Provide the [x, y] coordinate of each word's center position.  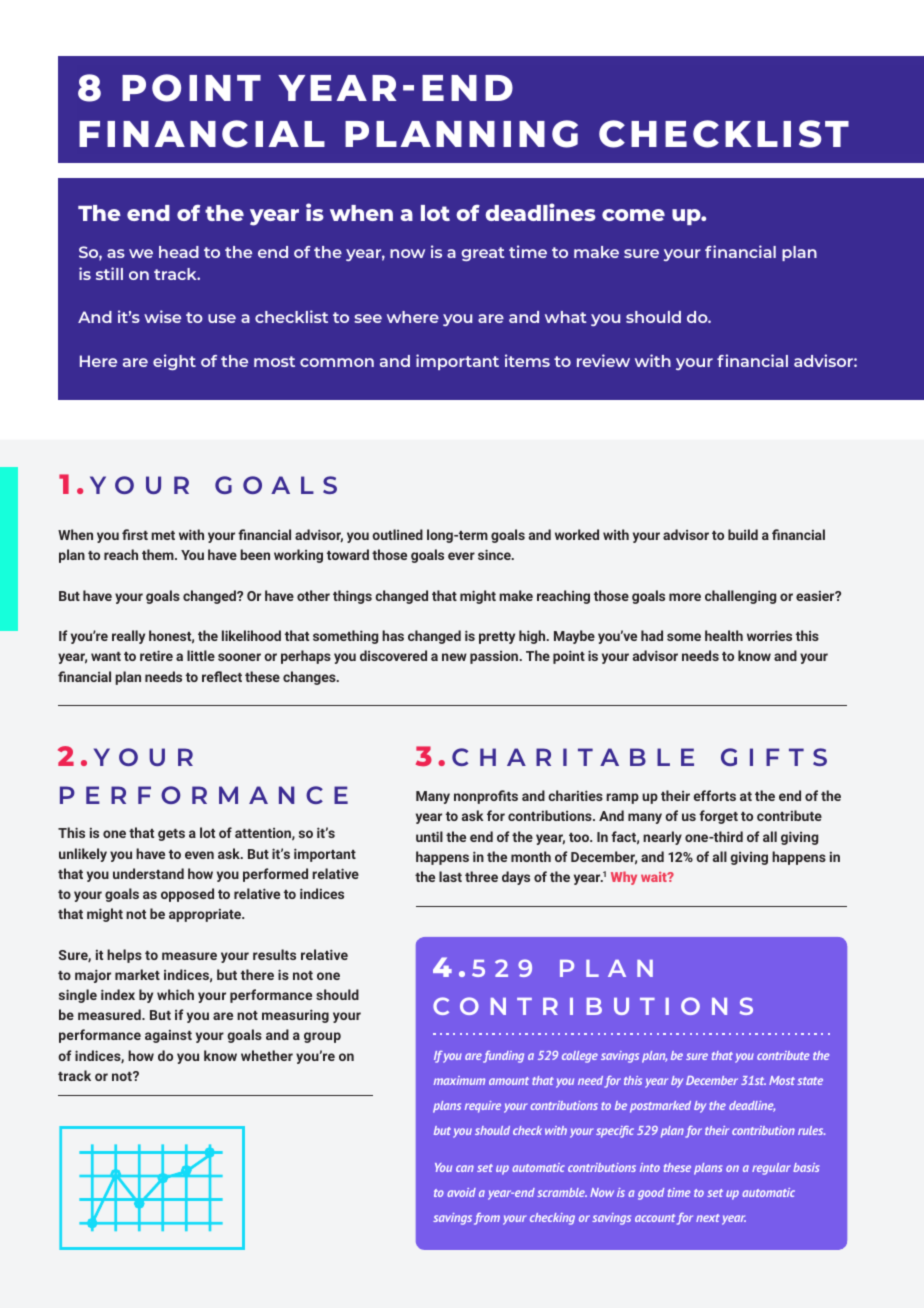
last [450, 876]
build [743, 534]
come [633, 215]
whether [267, 1055]
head [179, 252]
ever [461, 556]
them [159, 554]
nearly [662, 838]
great [483, 254]
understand [148, 873]
